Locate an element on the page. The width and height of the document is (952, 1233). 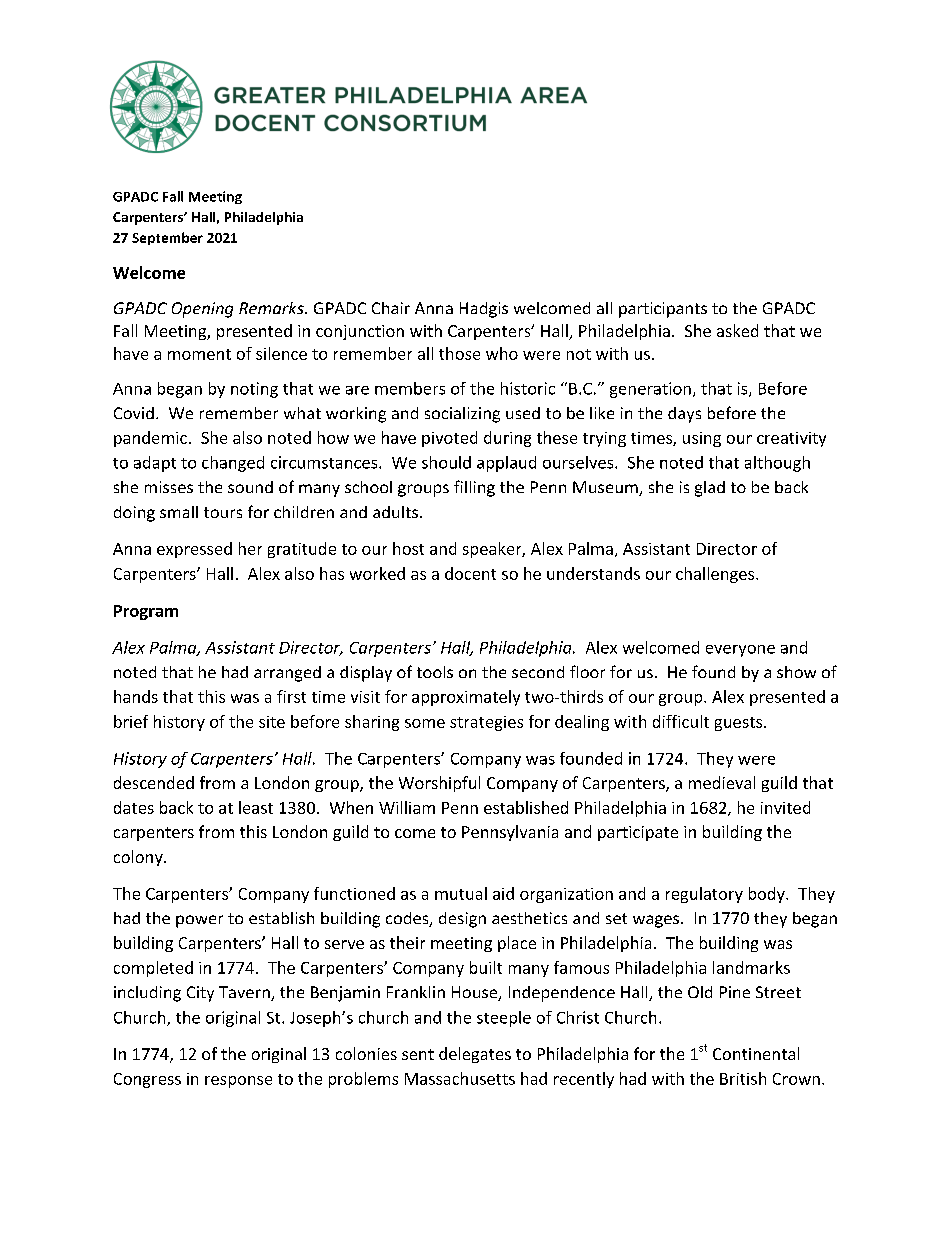
Worshipful is located at coordinates (439, 784).
